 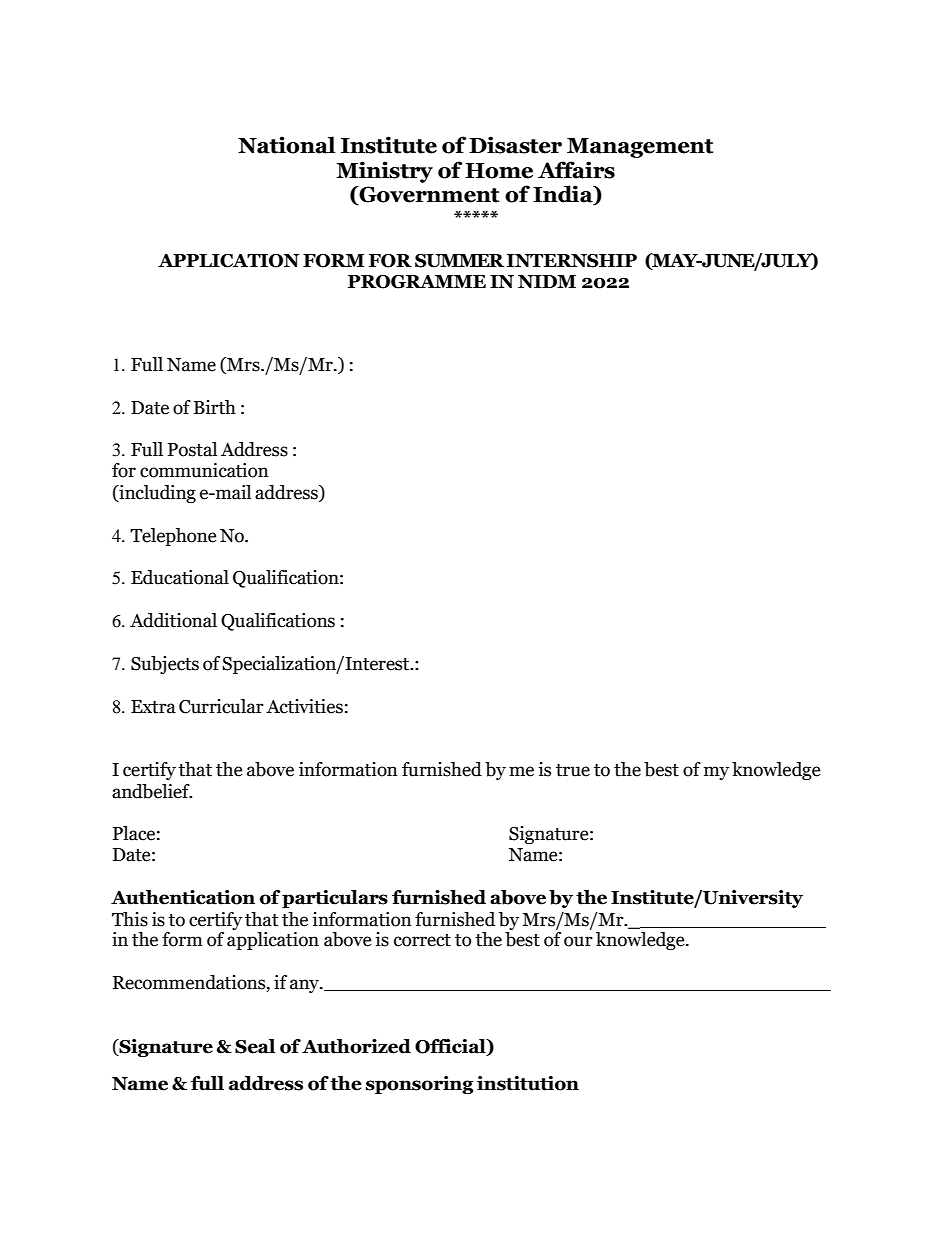 I want to click on Affairs, so click(x=576, y=170).
